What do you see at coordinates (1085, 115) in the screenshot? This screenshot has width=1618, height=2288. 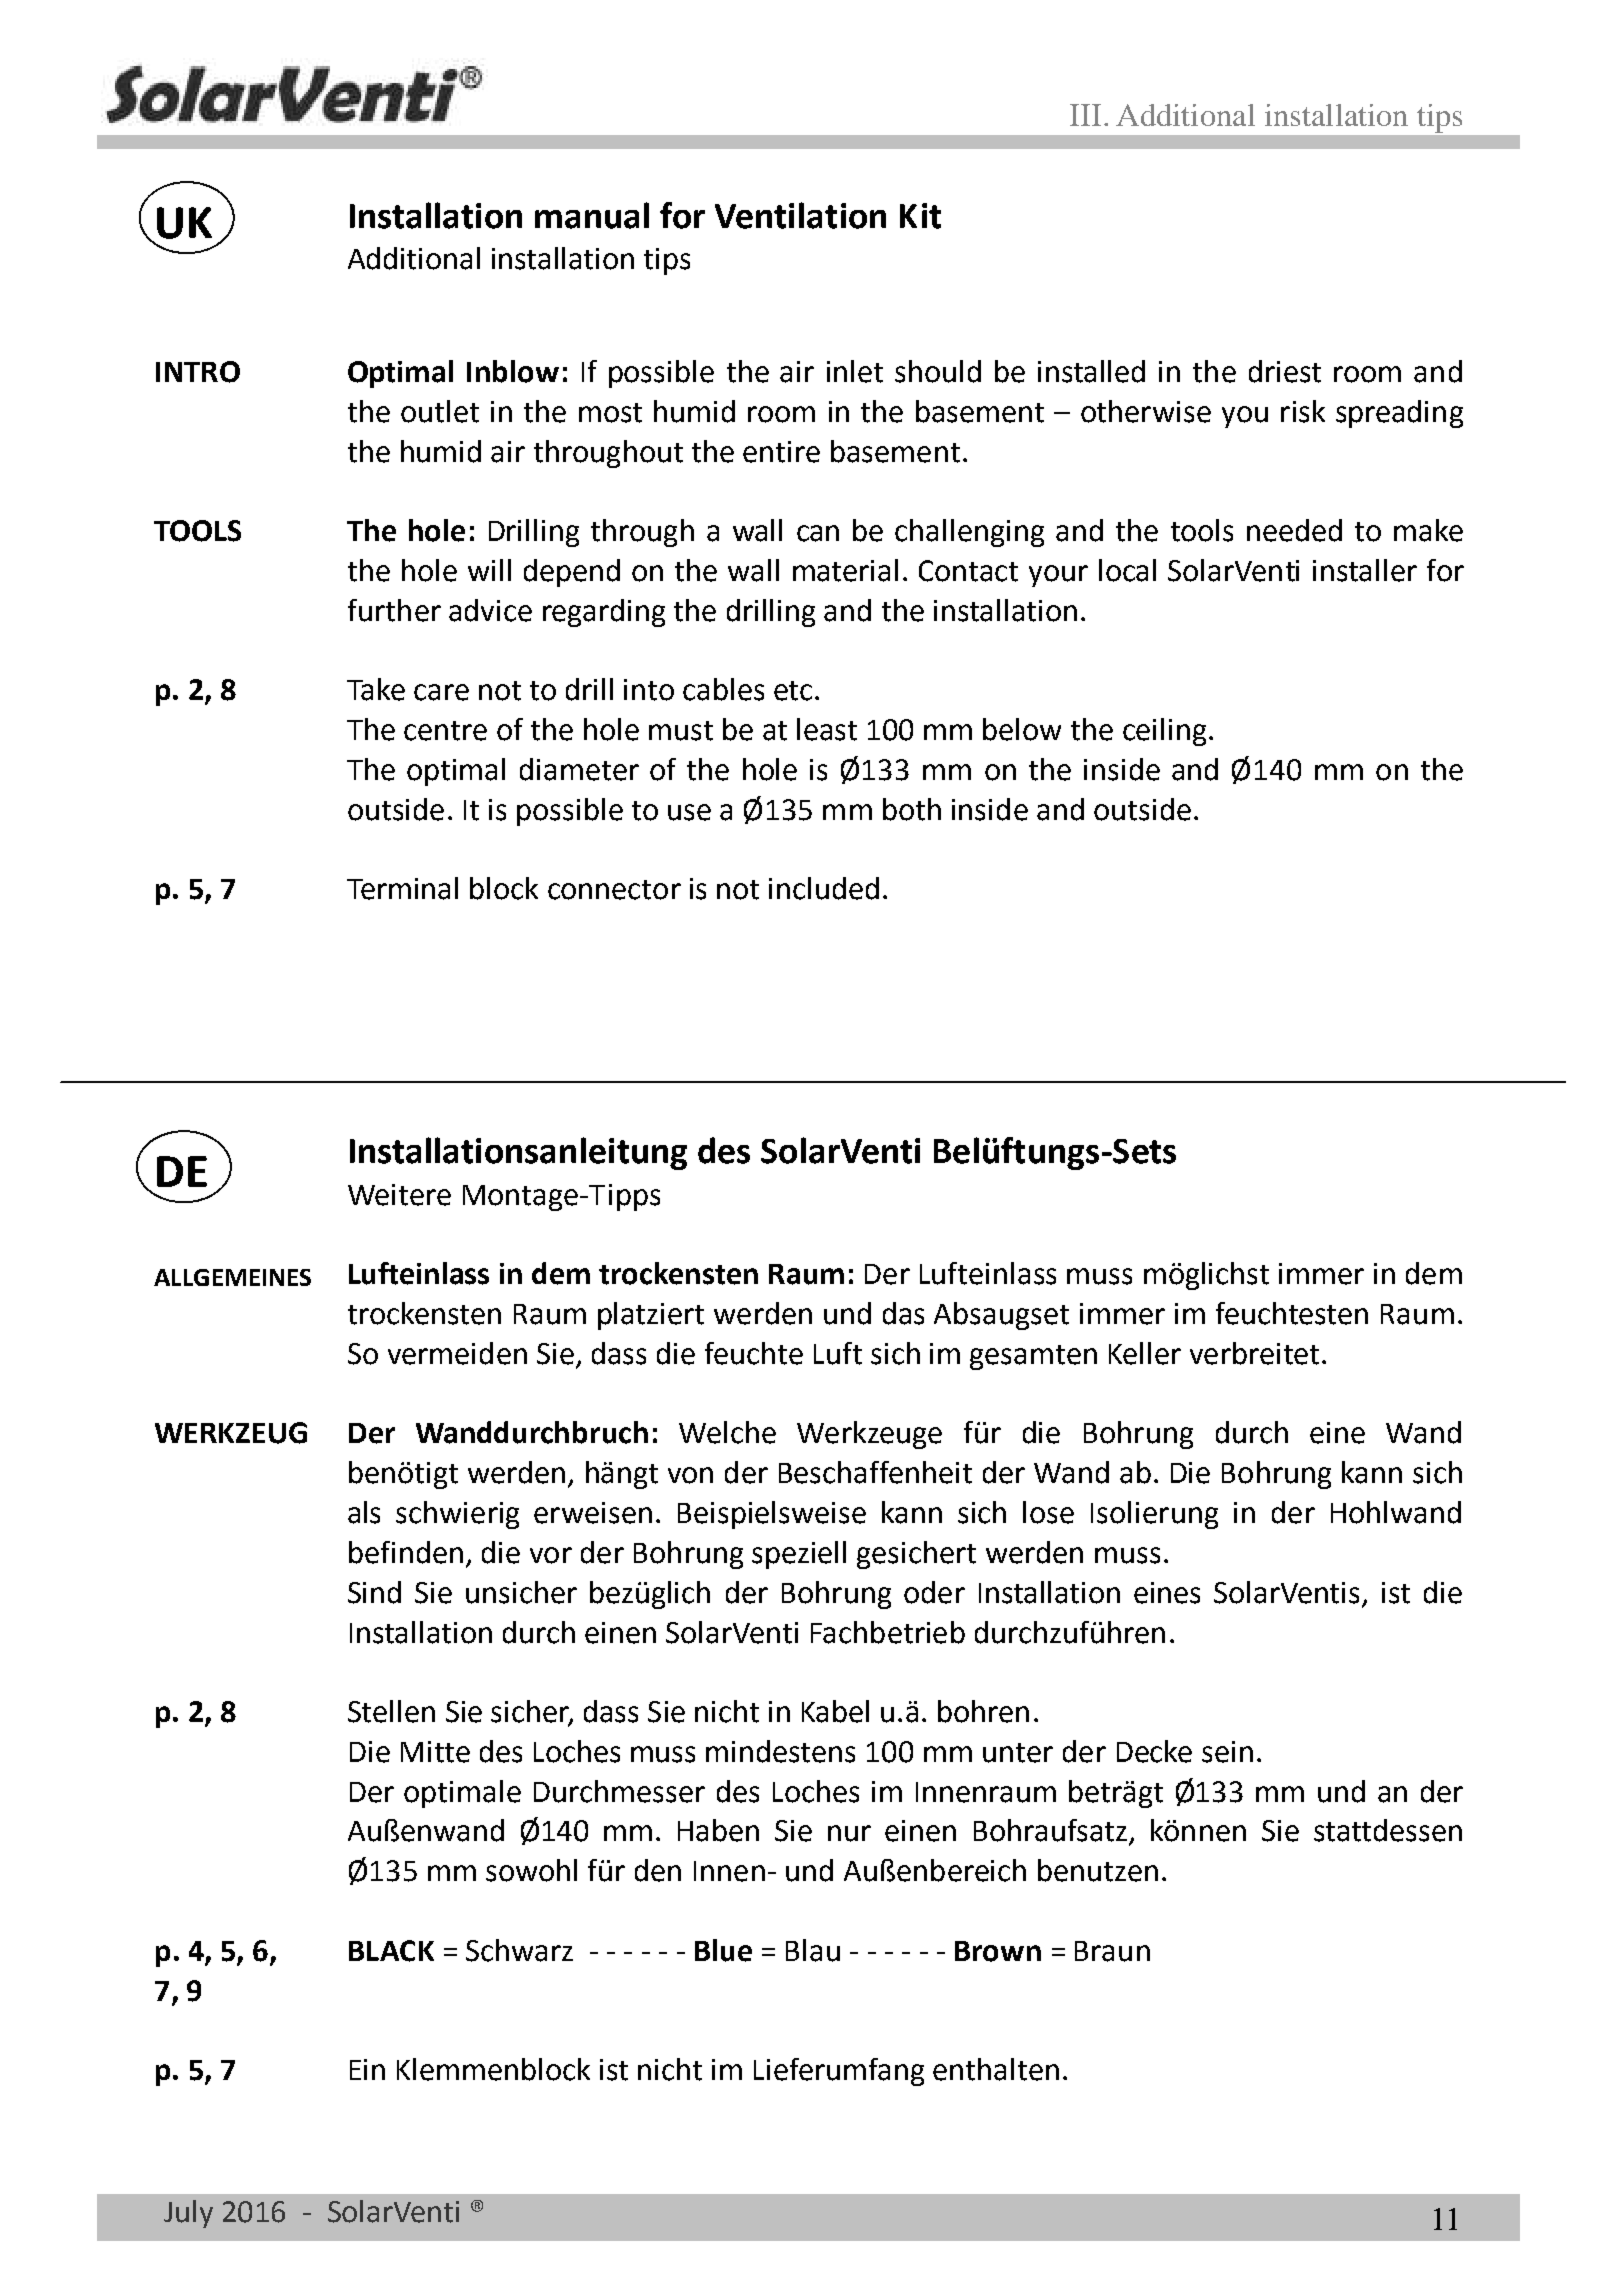 I see `III` at bounding box center [1085, 115].
